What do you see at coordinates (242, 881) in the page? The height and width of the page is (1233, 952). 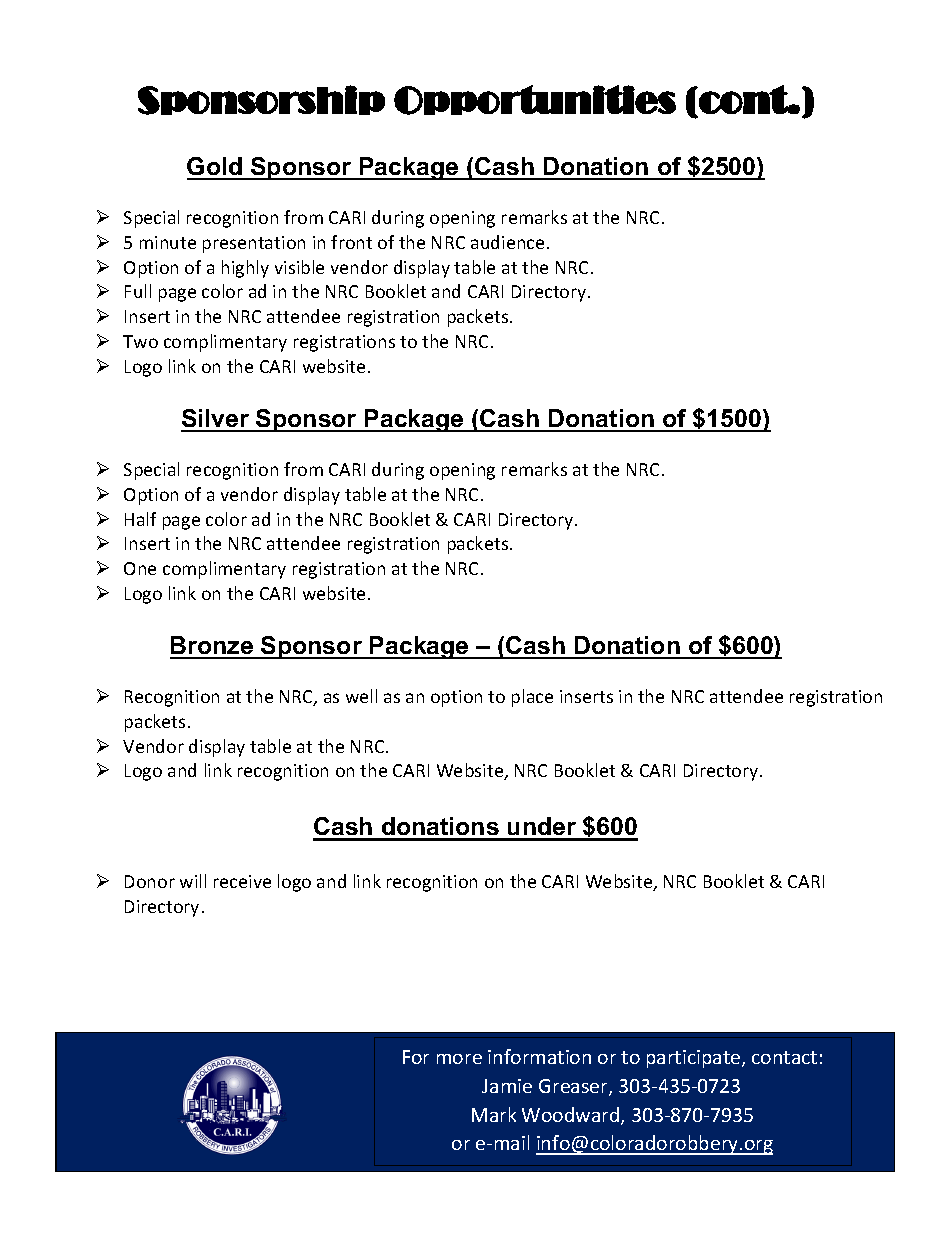 I see `receive` at bounding box center [242, 881].
